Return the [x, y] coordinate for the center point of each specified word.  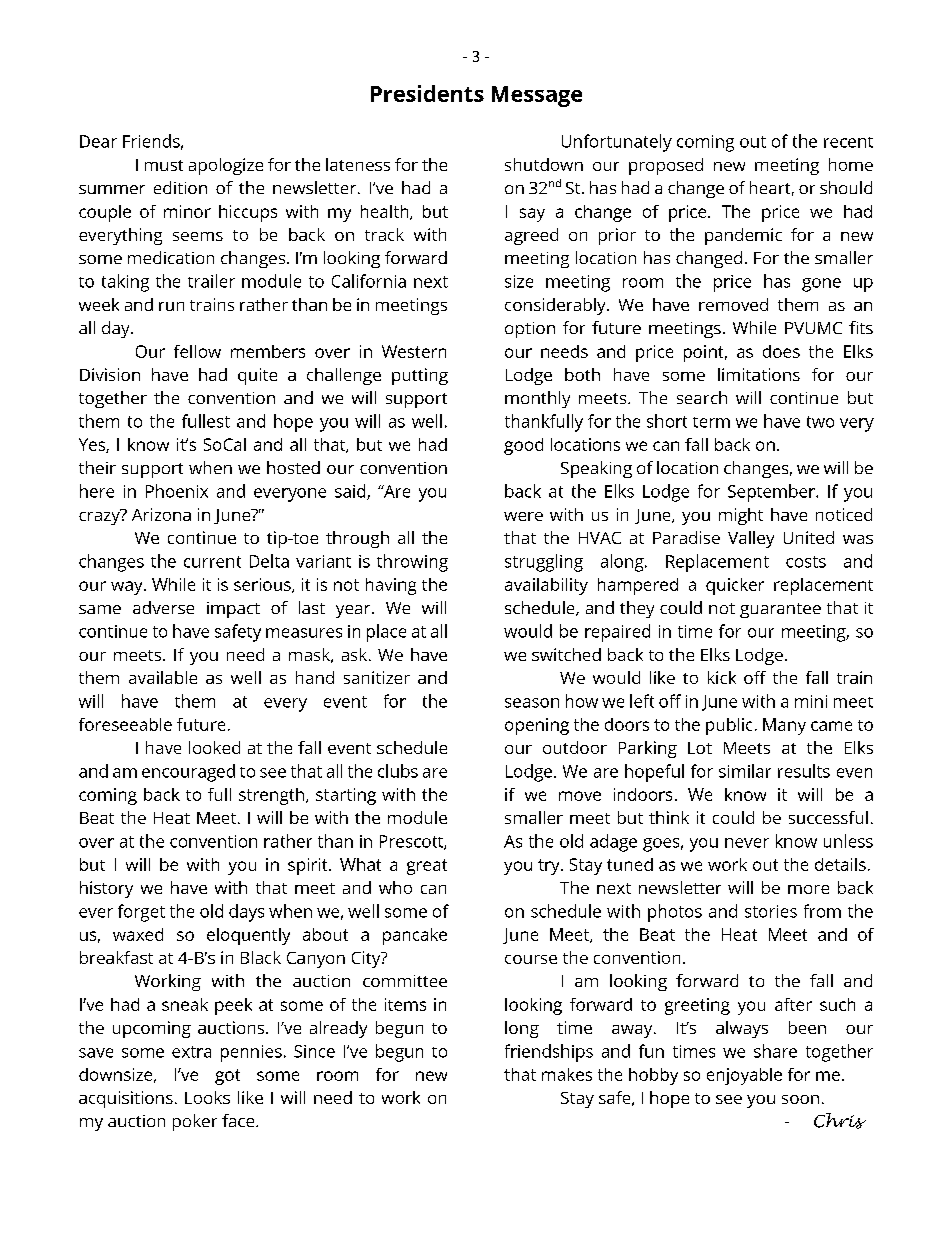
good [523, 446]
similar [745, 771]
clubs [398, 771]
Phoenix [177, 491]
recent [848, 142]
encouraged [188, 773]
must [164, 165]
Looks [207, 1097]
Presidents [427, 93]
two [820, 422]
